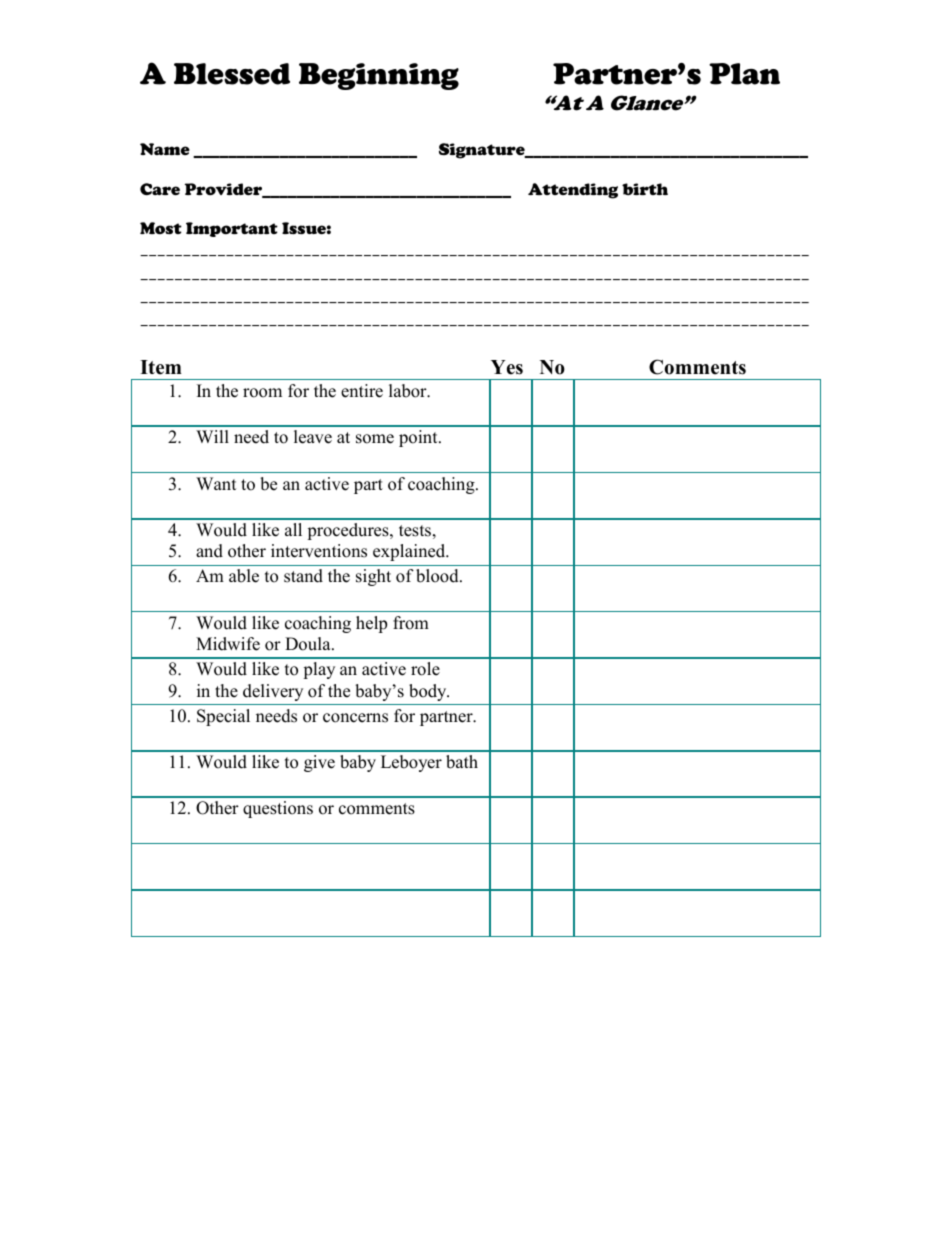  I want to click on Blessed, so click(232, 74).
